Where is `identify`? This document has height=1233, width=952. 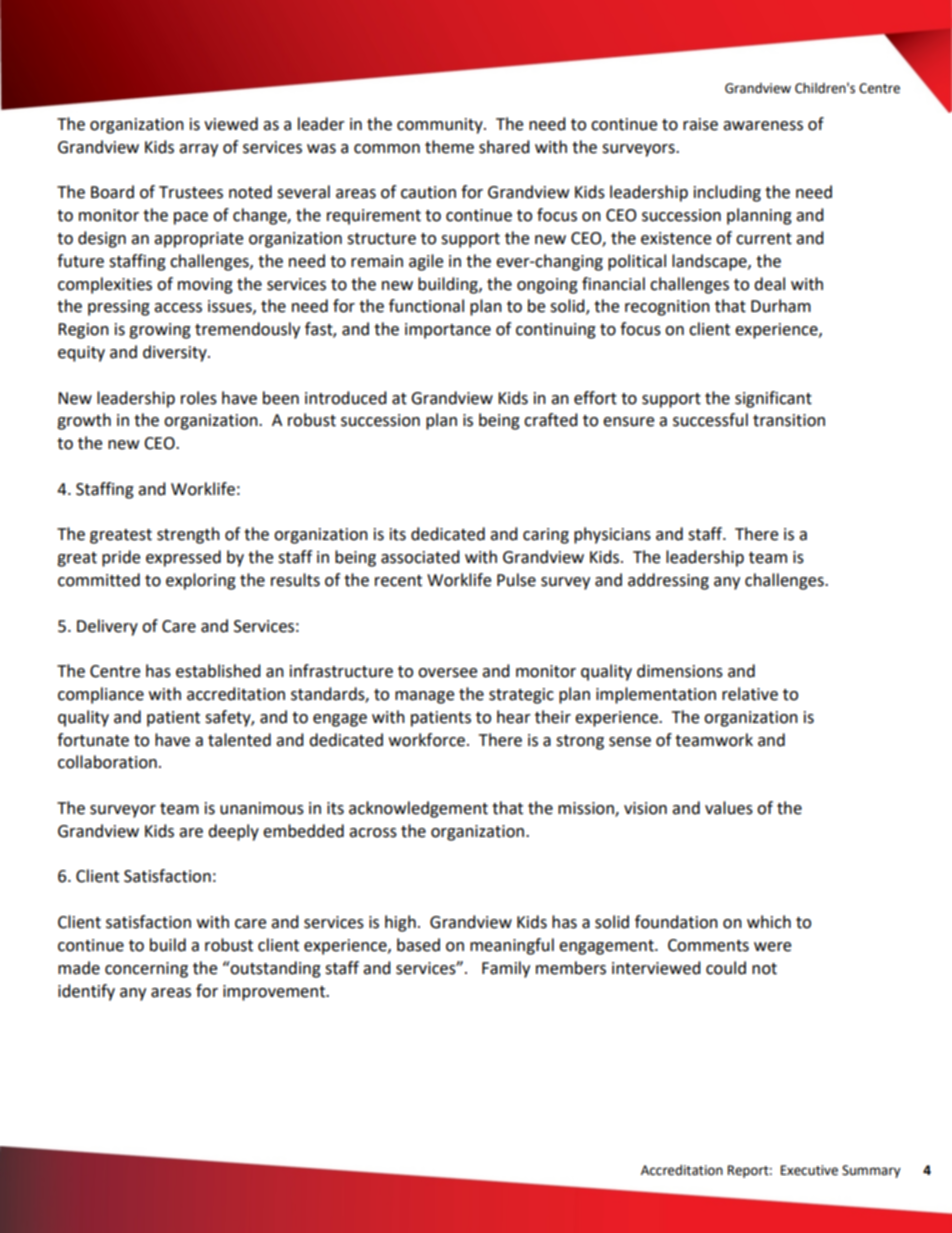
identify is located at coordinates (86, 992).
